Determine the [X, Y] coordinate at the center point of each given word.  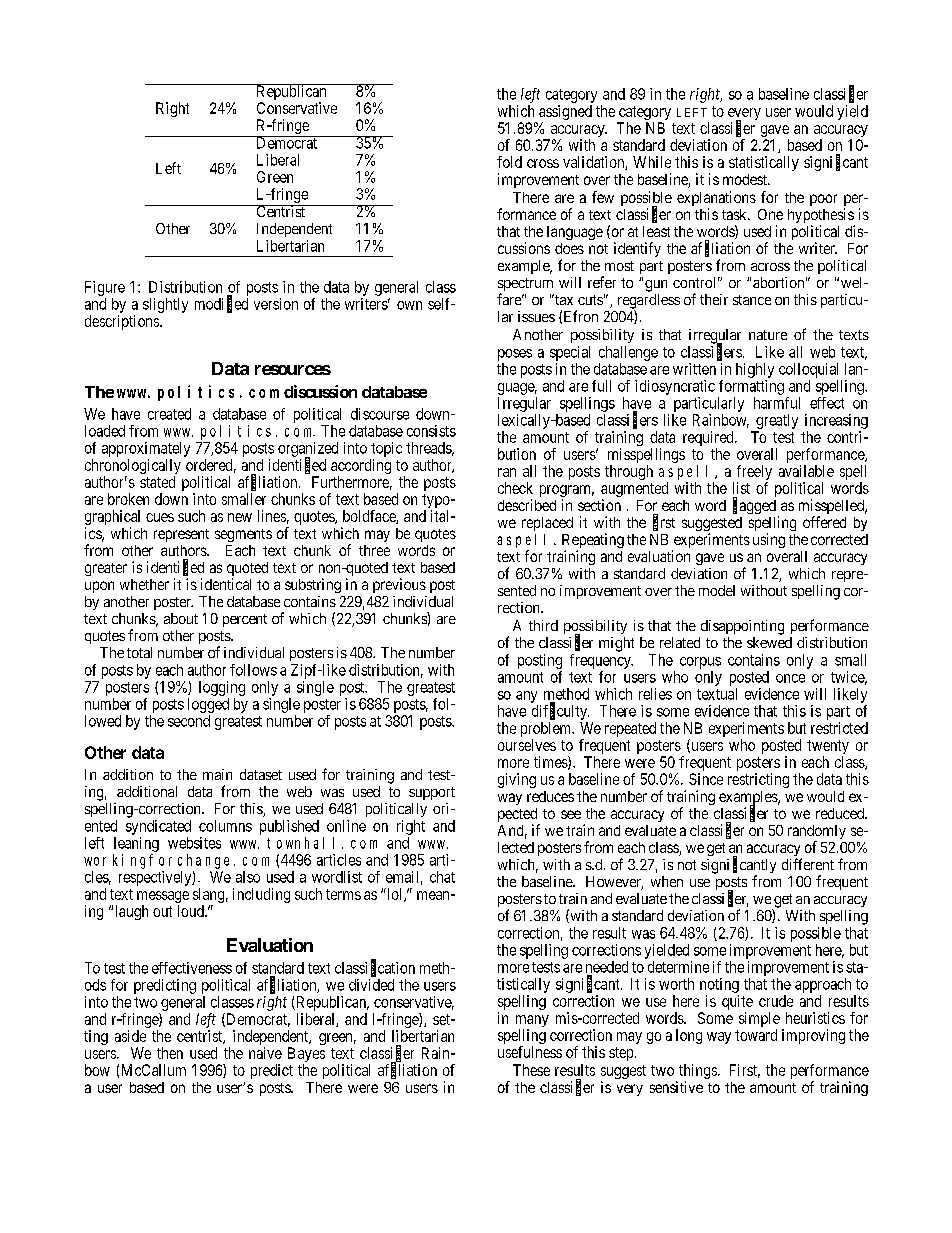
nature [768, 335]
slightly [165, 305]
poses [515, 355]
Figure [105, 288]
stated [157, 482]
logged [208, 705]
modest [746, 179]
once [790, 678]
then [170, 1053]
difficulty [560, 712]
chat [442, 877]
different [808, 864]
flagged [754, 506]
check [515, 488]
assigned [565, 112]
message [163, 897]
